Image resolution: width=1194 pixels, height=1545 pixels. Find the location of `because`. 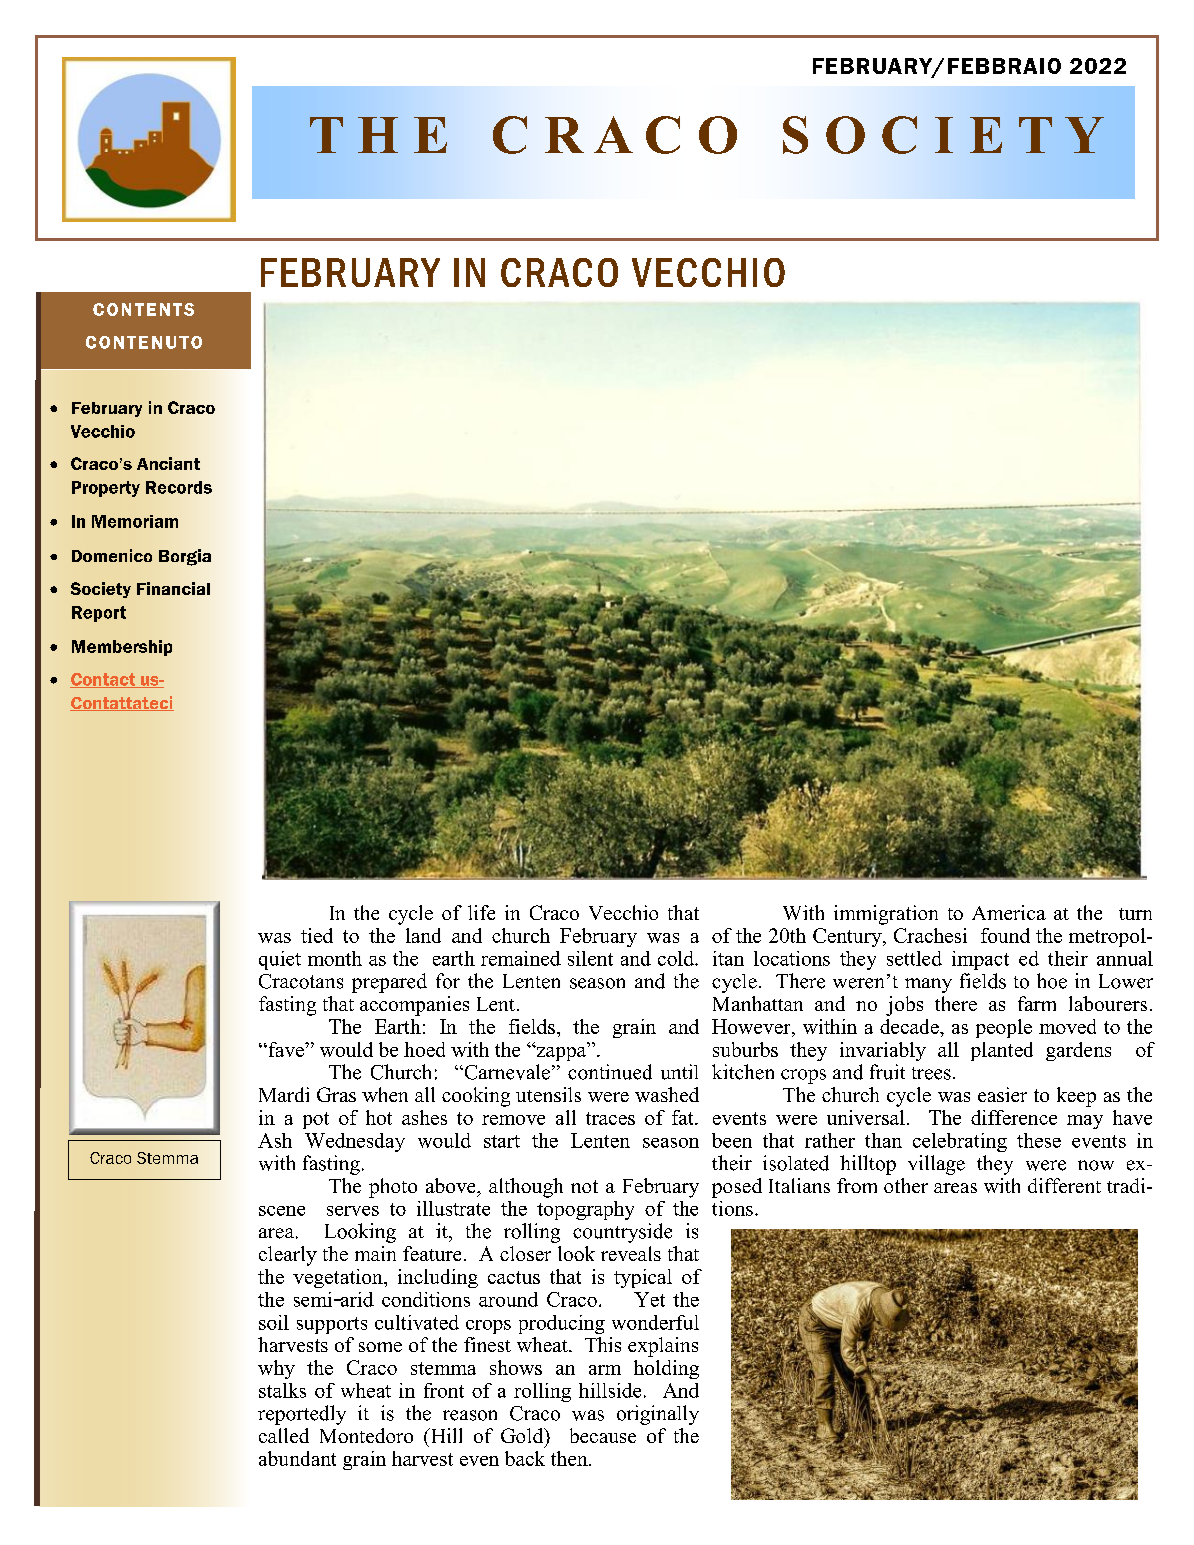

because is located at coordinates (603, 1435).
